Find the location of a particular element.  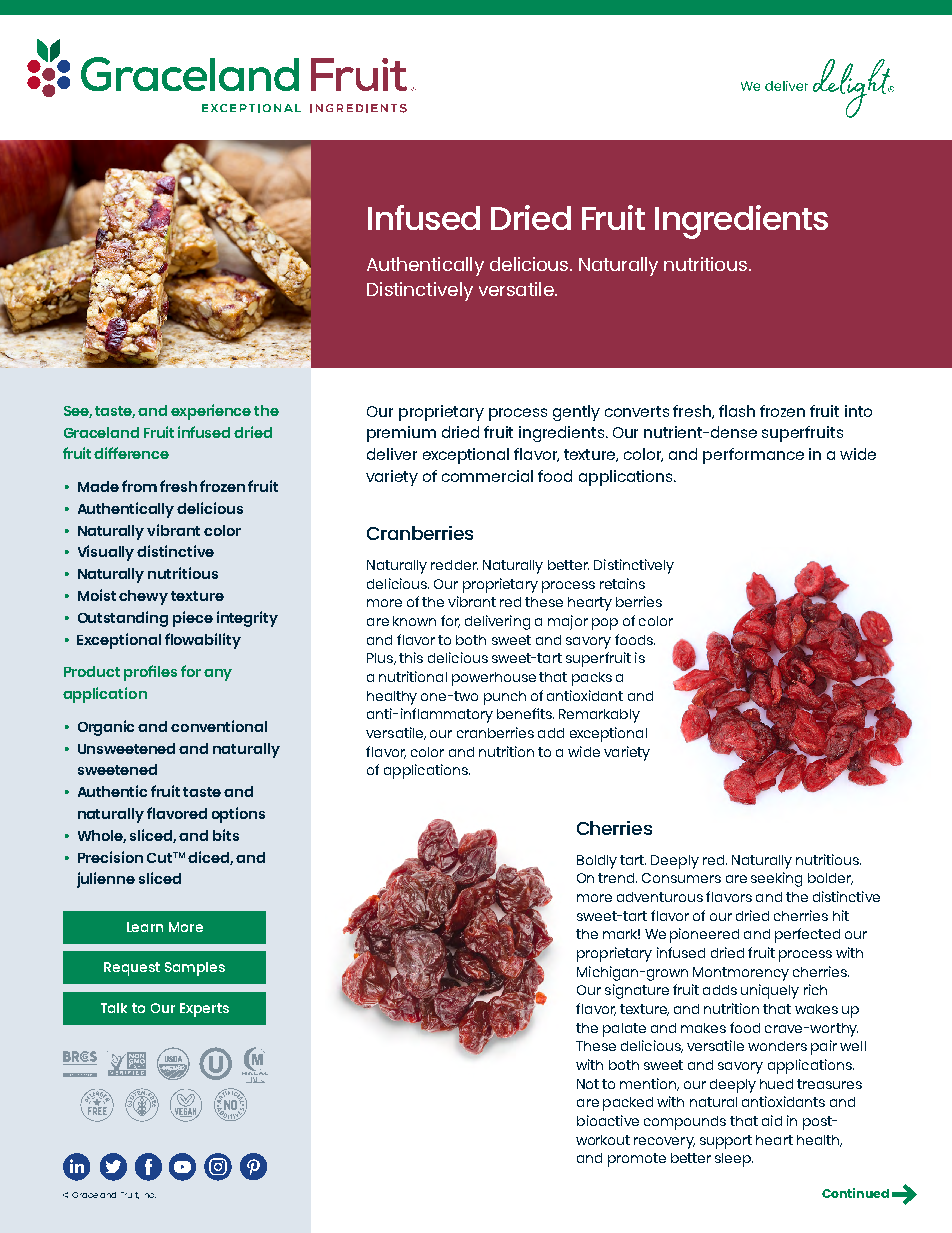

commercial is located at coordinates (487, 476).
